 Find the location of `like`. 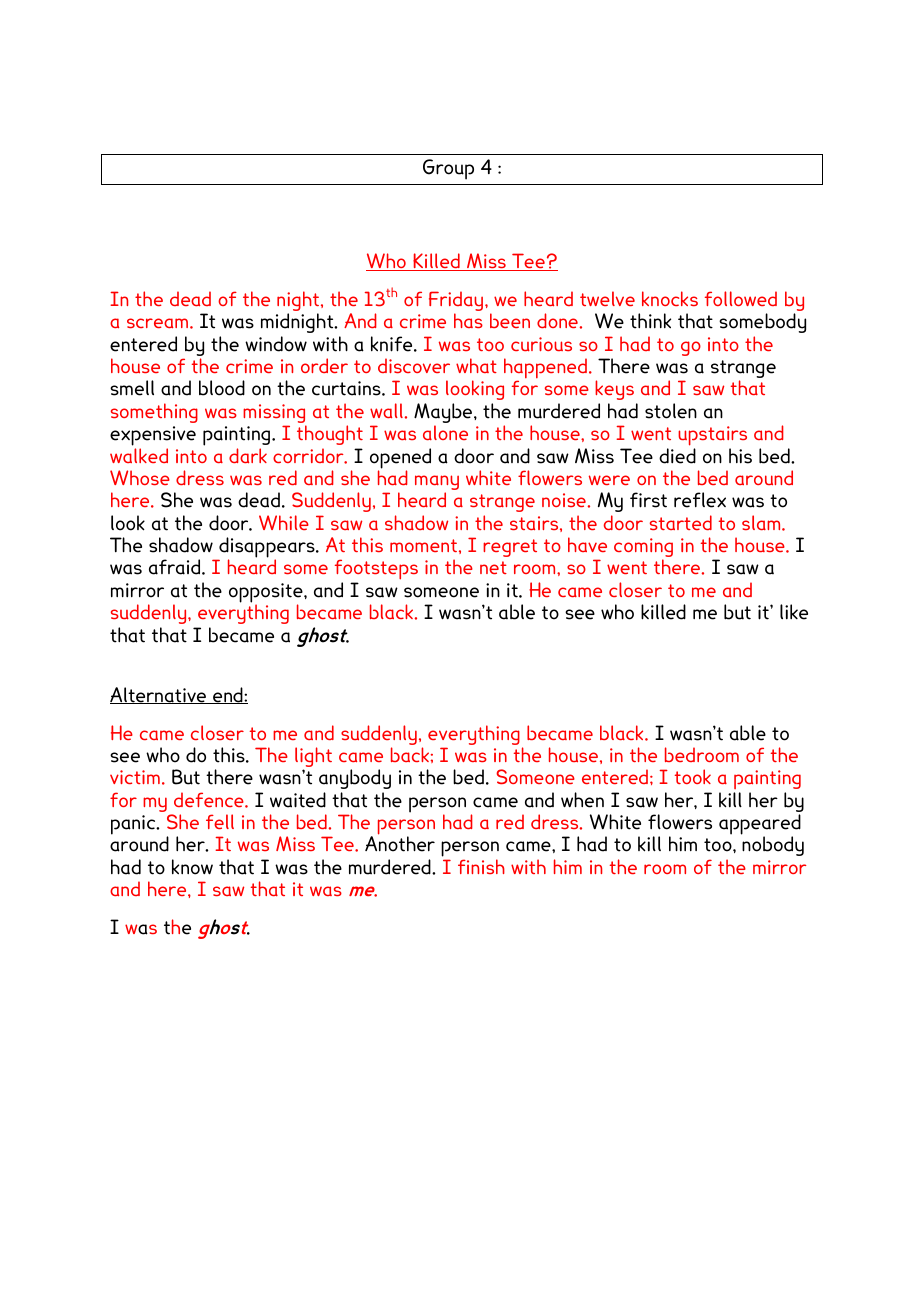

like is located at coordinates (794, 612).
